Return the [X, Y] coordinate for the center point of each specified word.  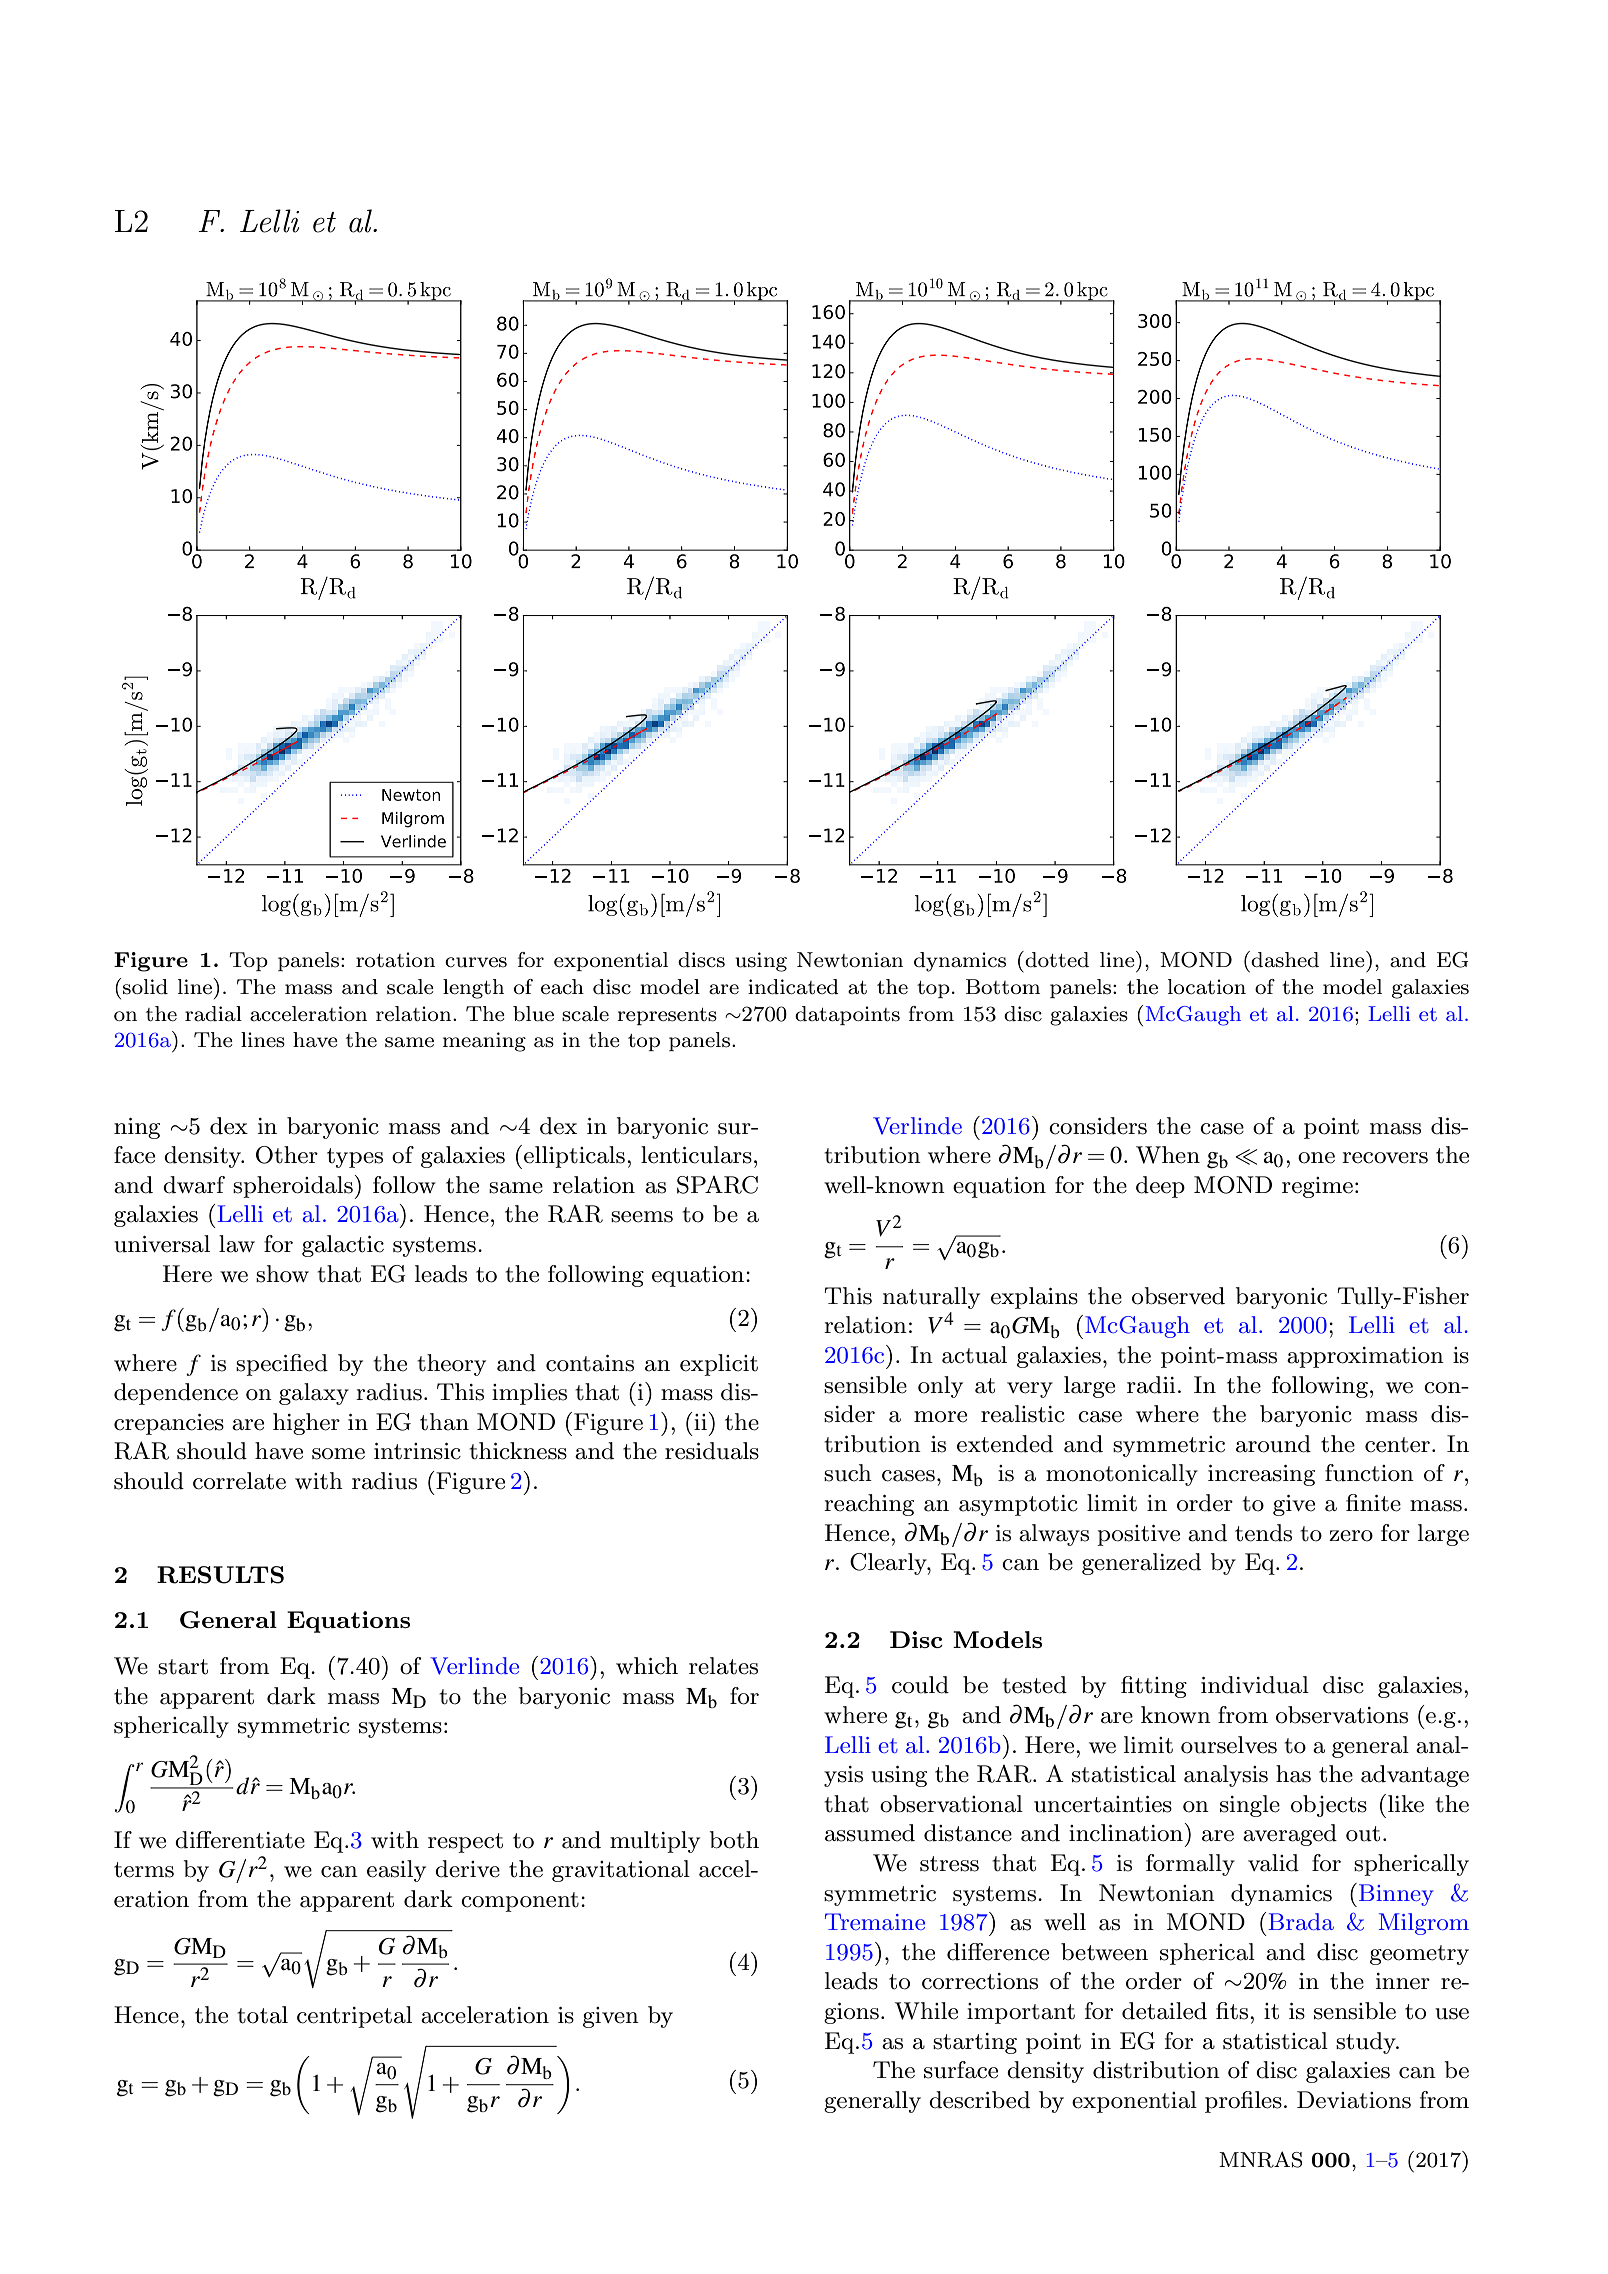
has [1293, 1774]
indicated [793, 987]
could [920, 1685]
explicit [719, 1365]
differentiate [240, 1840]
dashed [1285, 960]
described [979, 2100]
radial [213, 1014]
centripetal [354, 2017]
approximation [1365, 1357]
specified [282, 1365]
